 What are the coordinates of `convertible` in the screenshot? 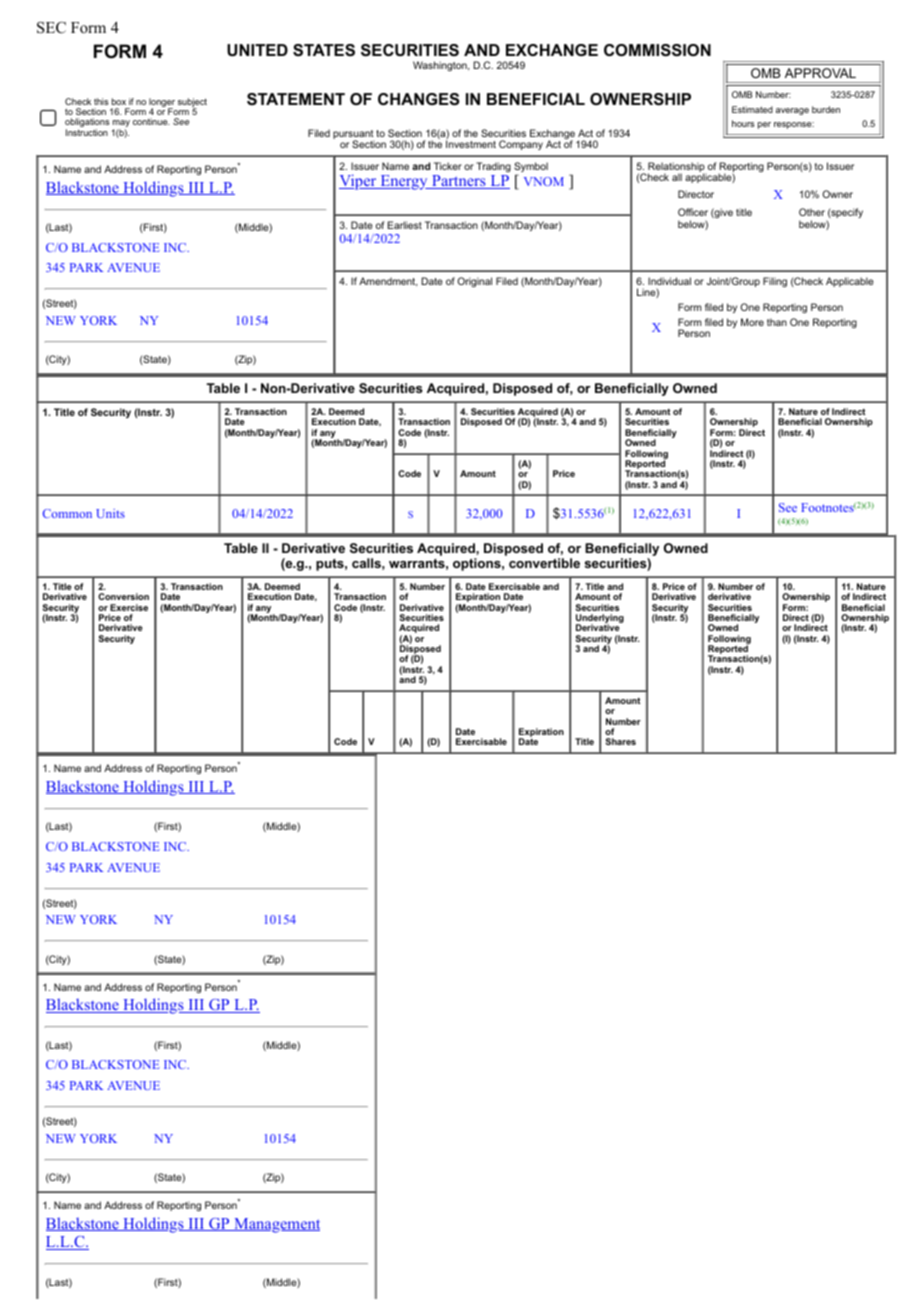 It's located at (544, 563).
